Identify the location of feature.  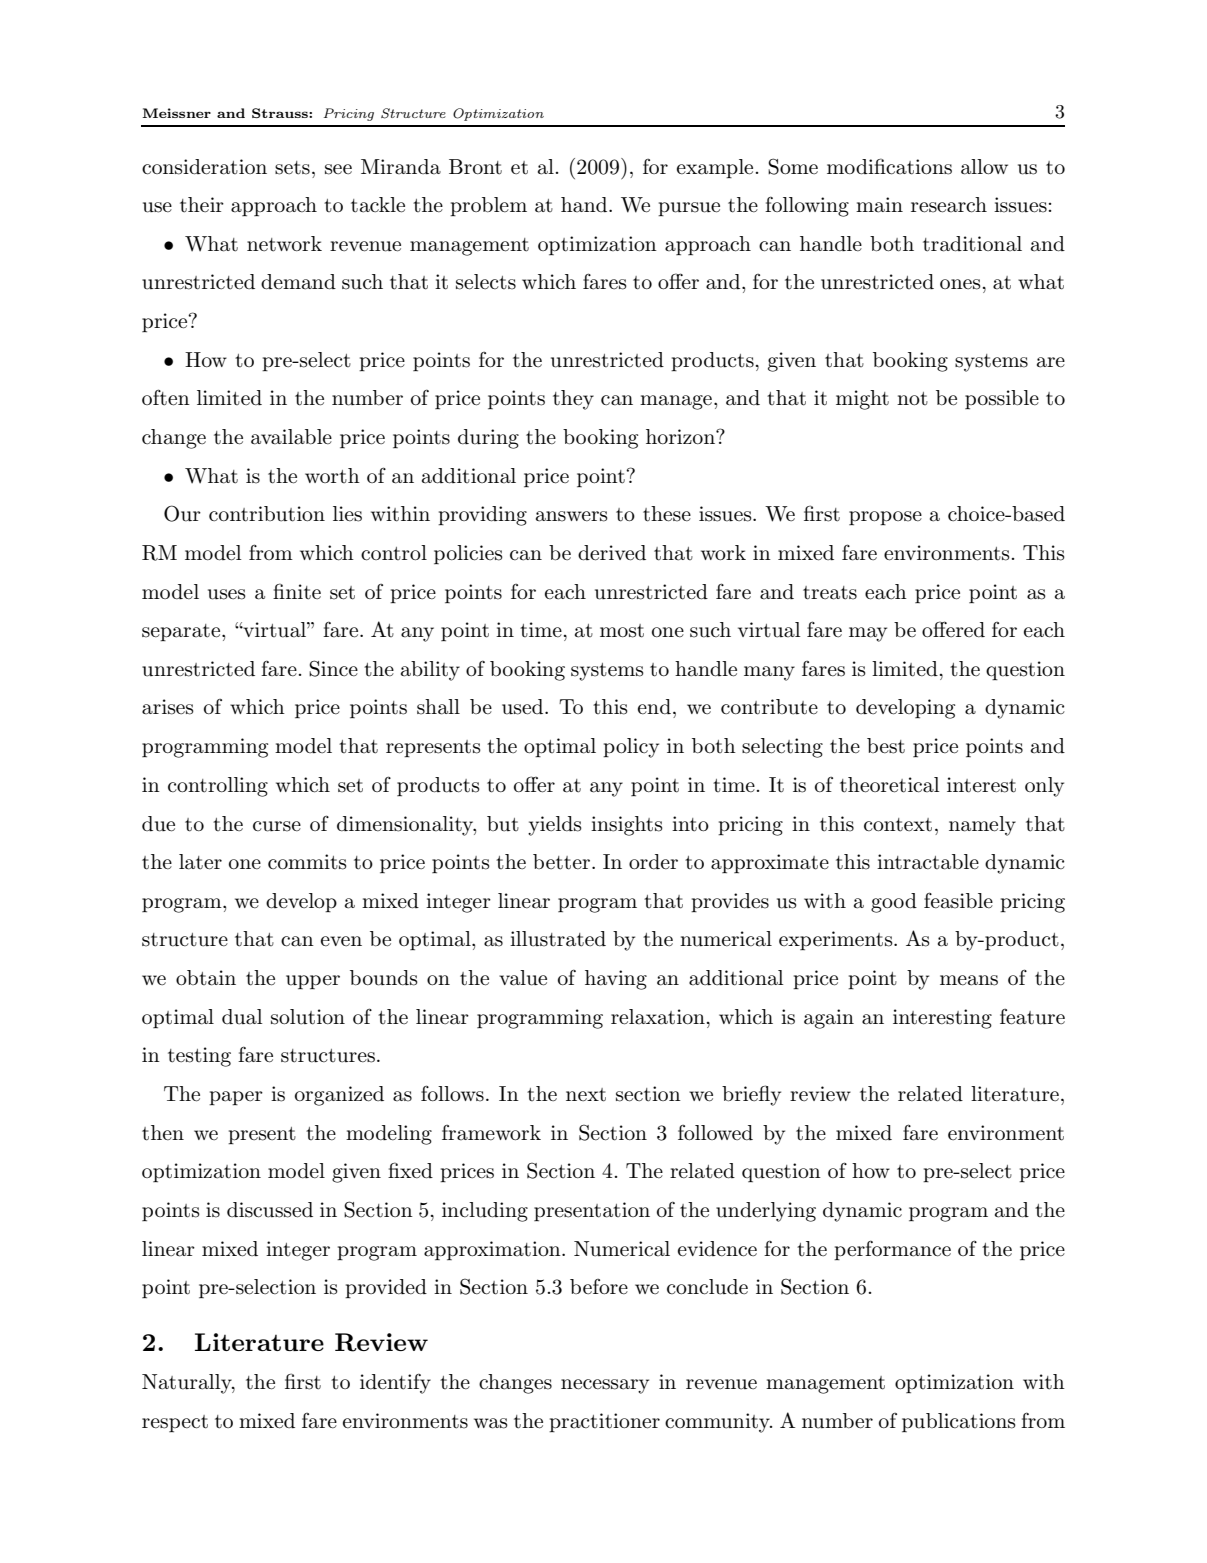
(1032, 1017).
